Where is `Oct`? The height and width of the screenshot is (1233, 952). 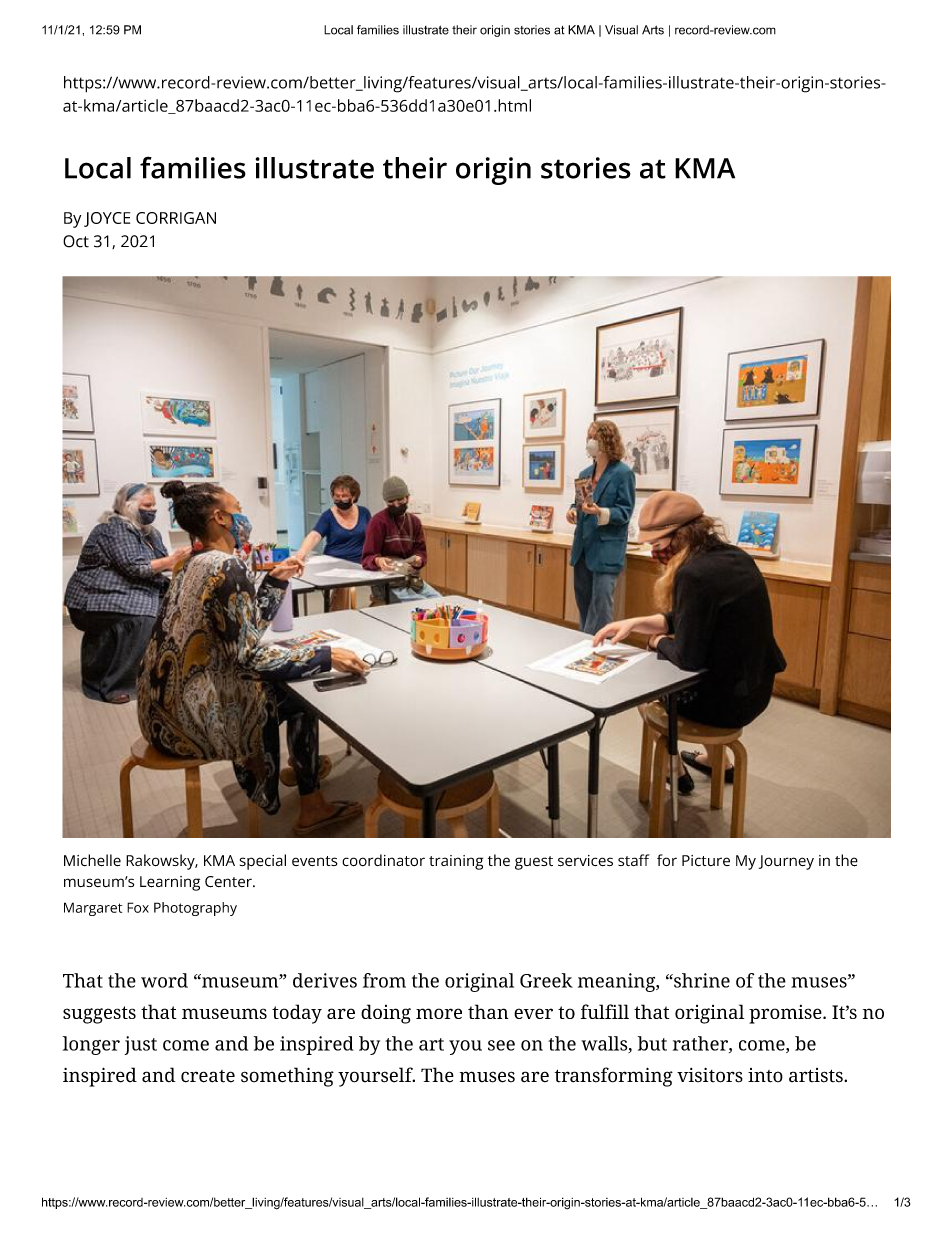
Oct is located at coordinates (76, 241).
